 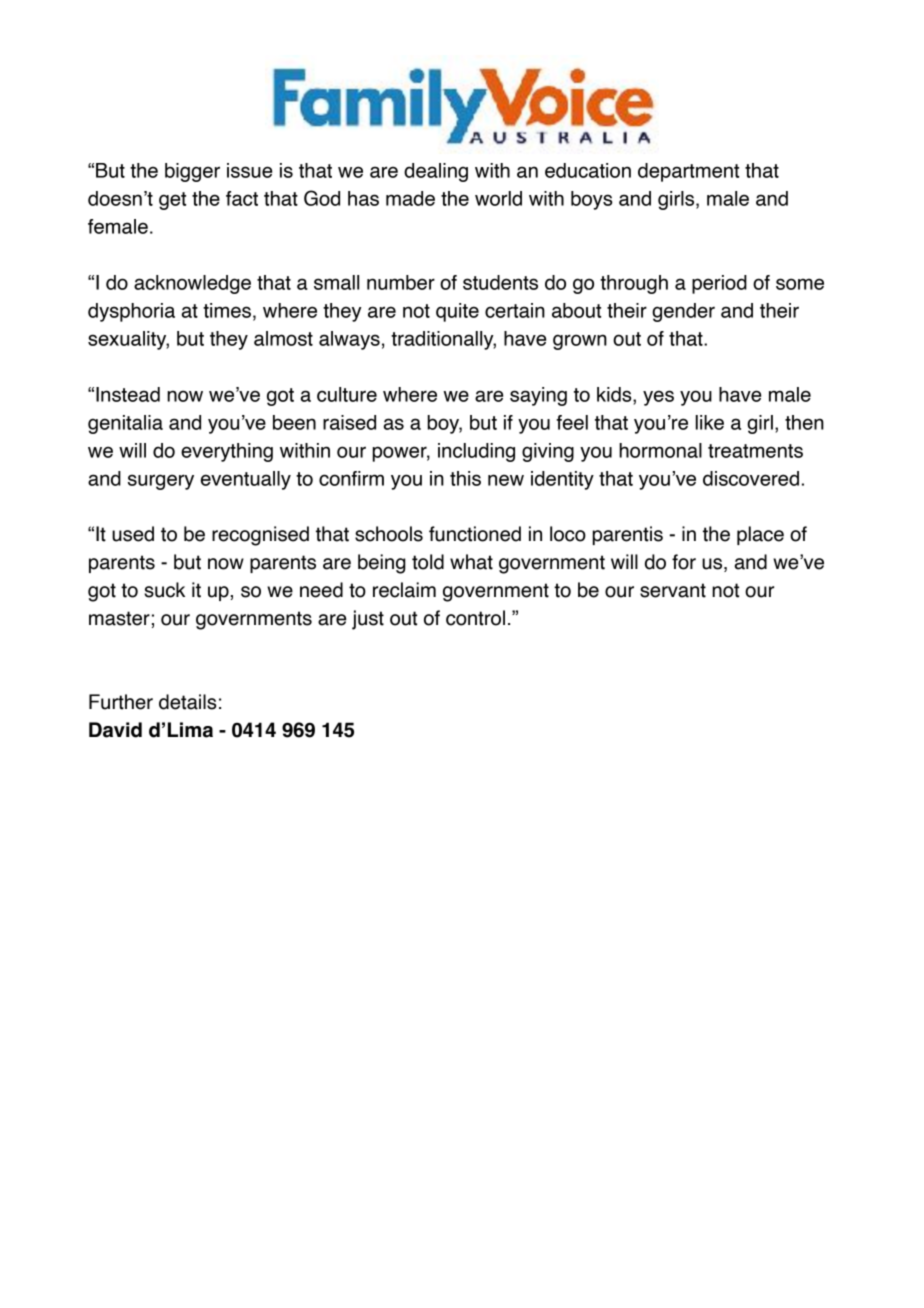 What do you see at coordinates (673, 590) in the page?
I see `servant` at bounding box center [673, 590].
